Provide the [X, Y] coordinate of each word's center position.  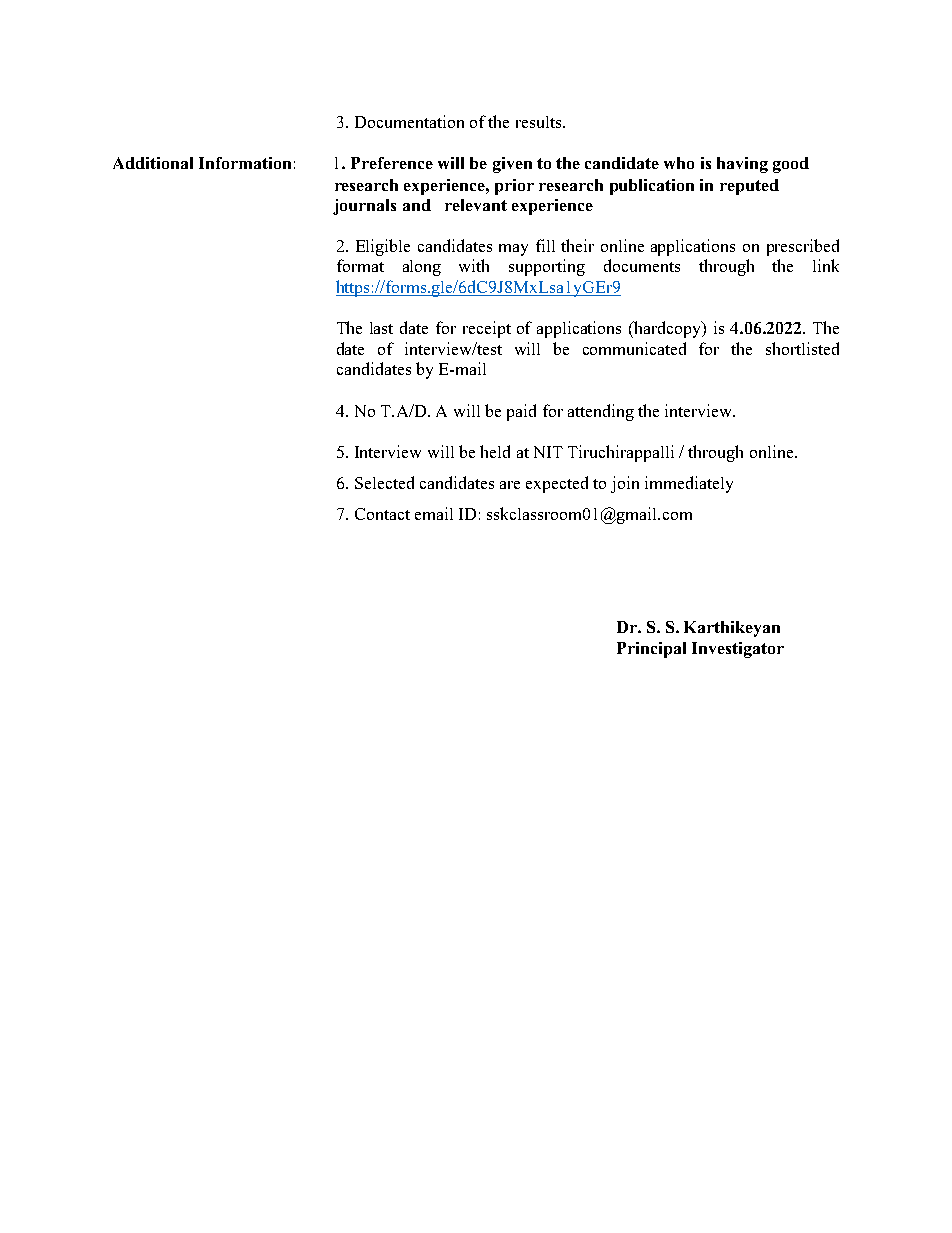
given [512, 165]
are [510, 485]
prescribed [803, 247]
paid [521, 412]
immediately [689, 484]
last [381, 328]
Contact [382, 514]
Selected [384, 482]
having [742, 165]
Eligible [383, 247]
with [474, 265]
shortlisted [802, 348]
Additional [153, 163]
